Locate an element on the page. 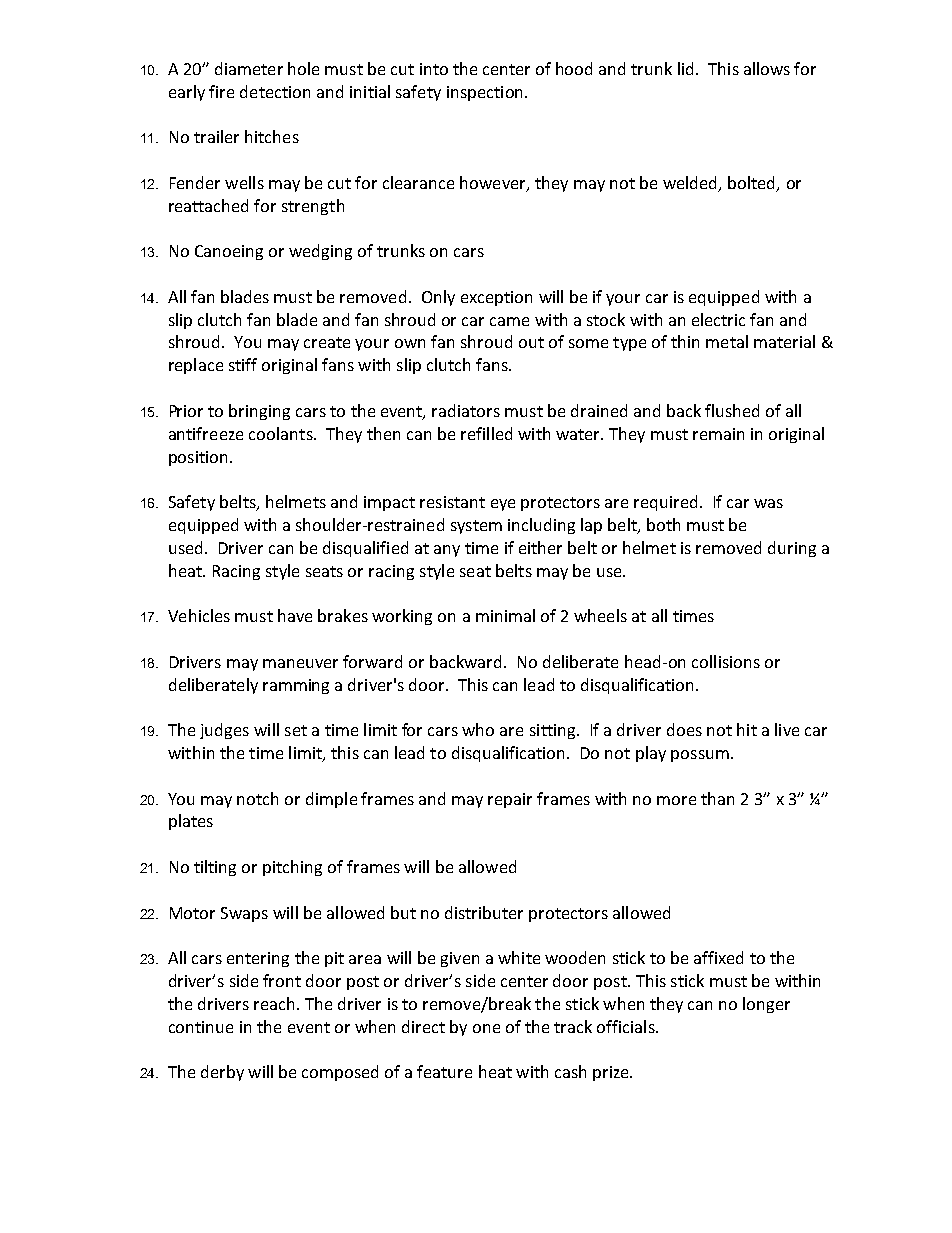 Image resolution: width=952 pixels, height=1233 pixels. repair is located at coordinates (510, 800).
